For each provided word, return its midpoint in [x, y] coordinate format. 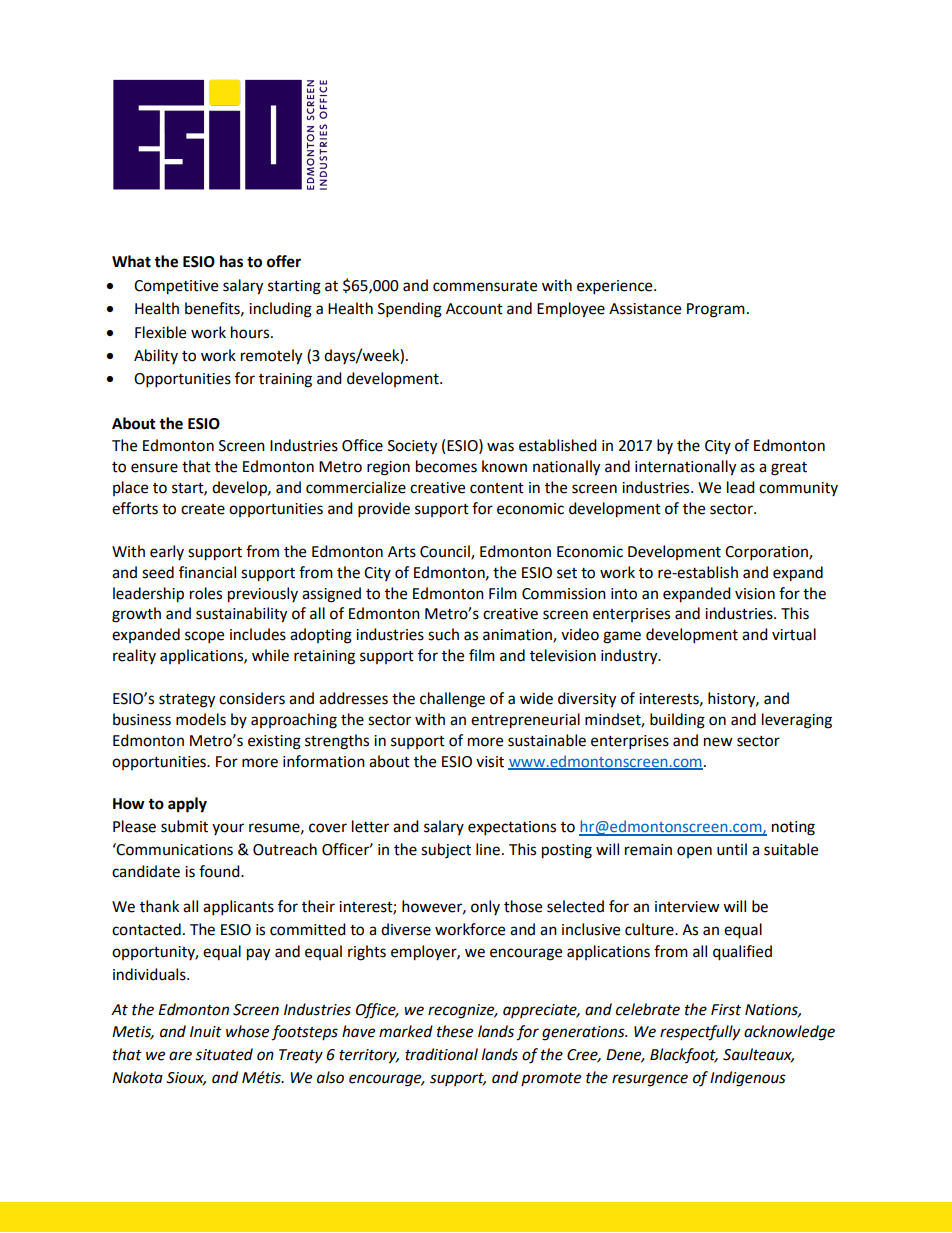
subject [446, 851]
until [732, 849]
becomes [446, 466]
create [203, 509]
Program [716, 310]
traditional [441, 1054]
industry [630, 657]
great [789, 469]
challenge [452, 700]
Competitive [176, 287]
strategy [187, 701]
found [220, 871]
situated [224, 1054]
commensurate [485, 286]
